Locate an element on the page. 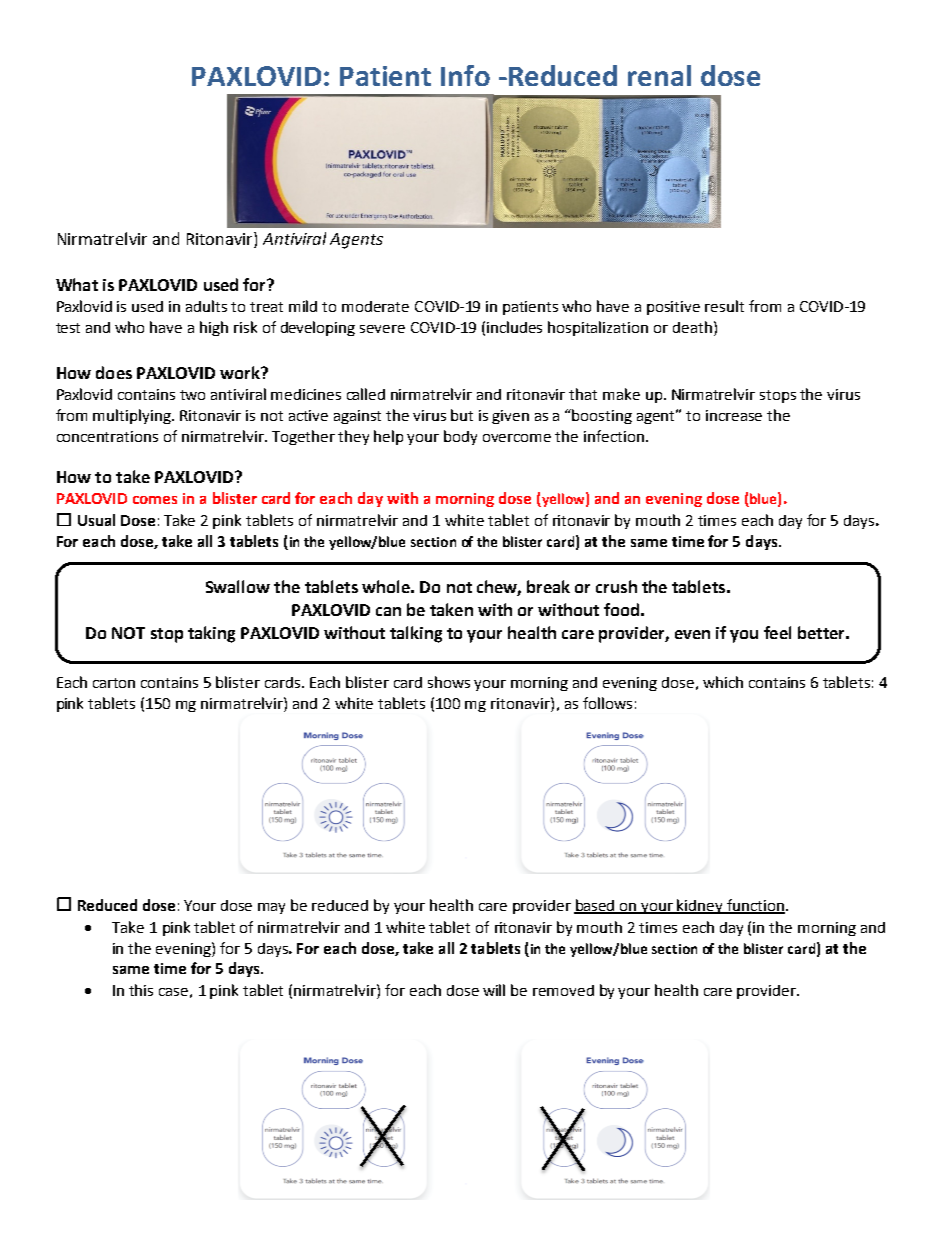 This document has height=1233, width=952. renal is located at coordinates (659, 75).
